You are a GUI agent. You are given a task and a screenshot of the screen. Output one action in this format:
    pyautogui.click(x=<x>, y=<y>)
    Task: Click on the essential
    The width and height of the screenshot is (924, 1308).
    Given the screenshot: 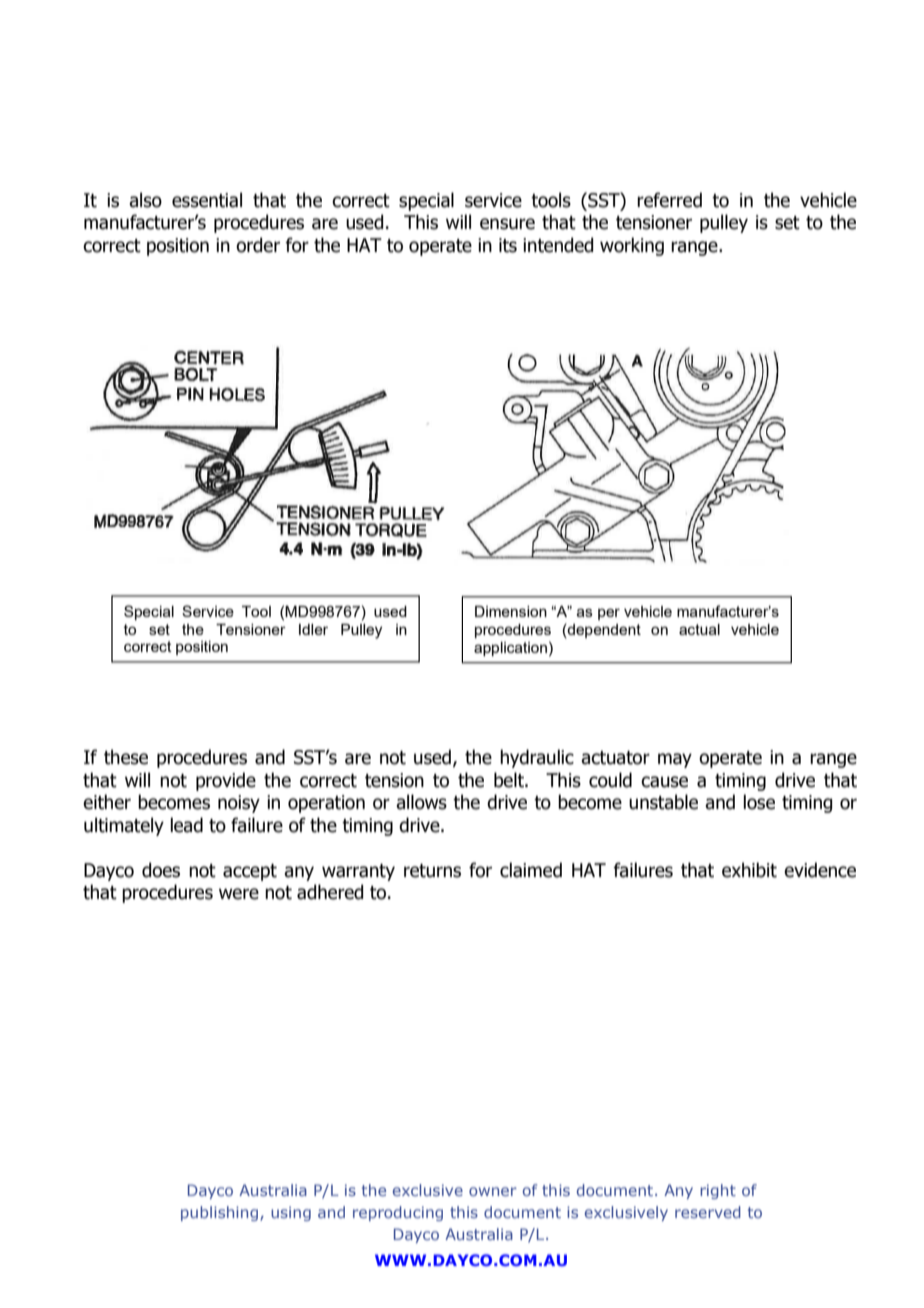 What is the action you would take?
    pyautogui.click(x=207, y=200)
